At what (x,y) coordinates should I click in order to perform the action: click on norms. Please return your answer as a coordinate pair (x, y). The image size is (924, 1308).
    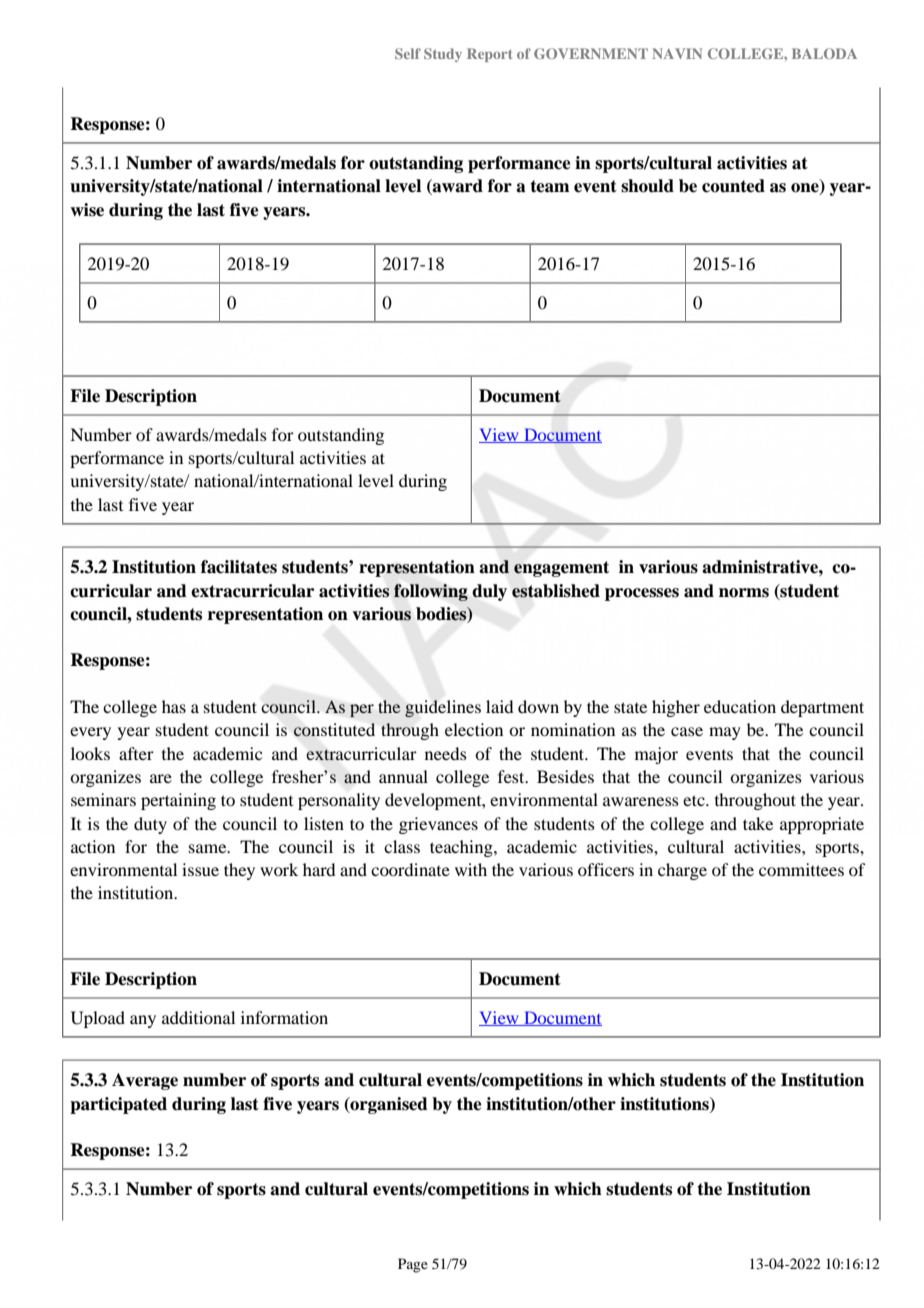
    Looking at the image, I should click on (744, 593).
